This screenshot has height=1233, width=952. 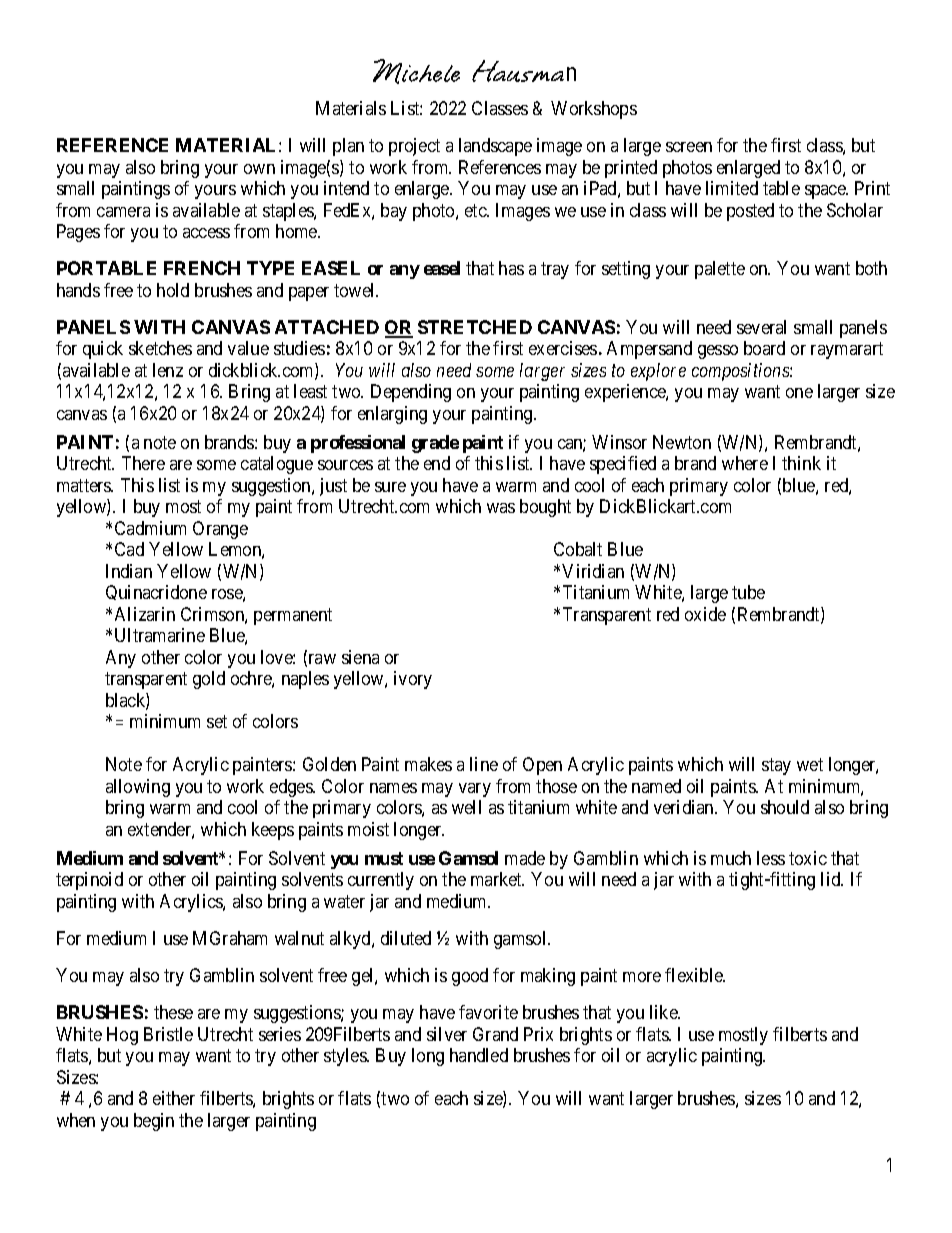 What do you see at coordinates (776, 766) in the screenshot?
I see `stay` at bounding box center [776, 766].
